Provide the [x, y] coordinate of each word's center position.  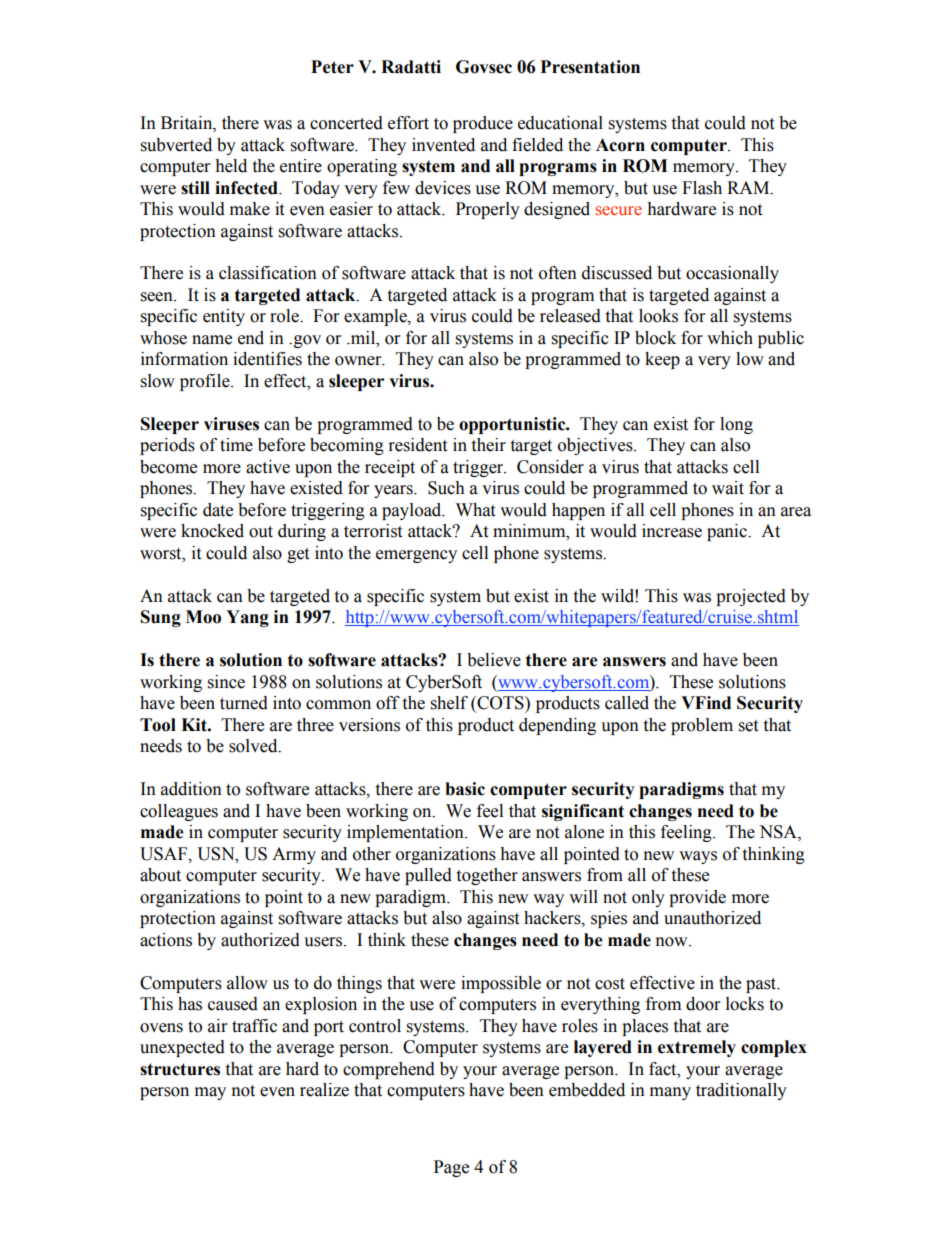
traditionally [741, 1091]
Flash [702, 188]
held [231, 166]
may [210, 1093]
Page [451, 1168]
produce [483, 124]
